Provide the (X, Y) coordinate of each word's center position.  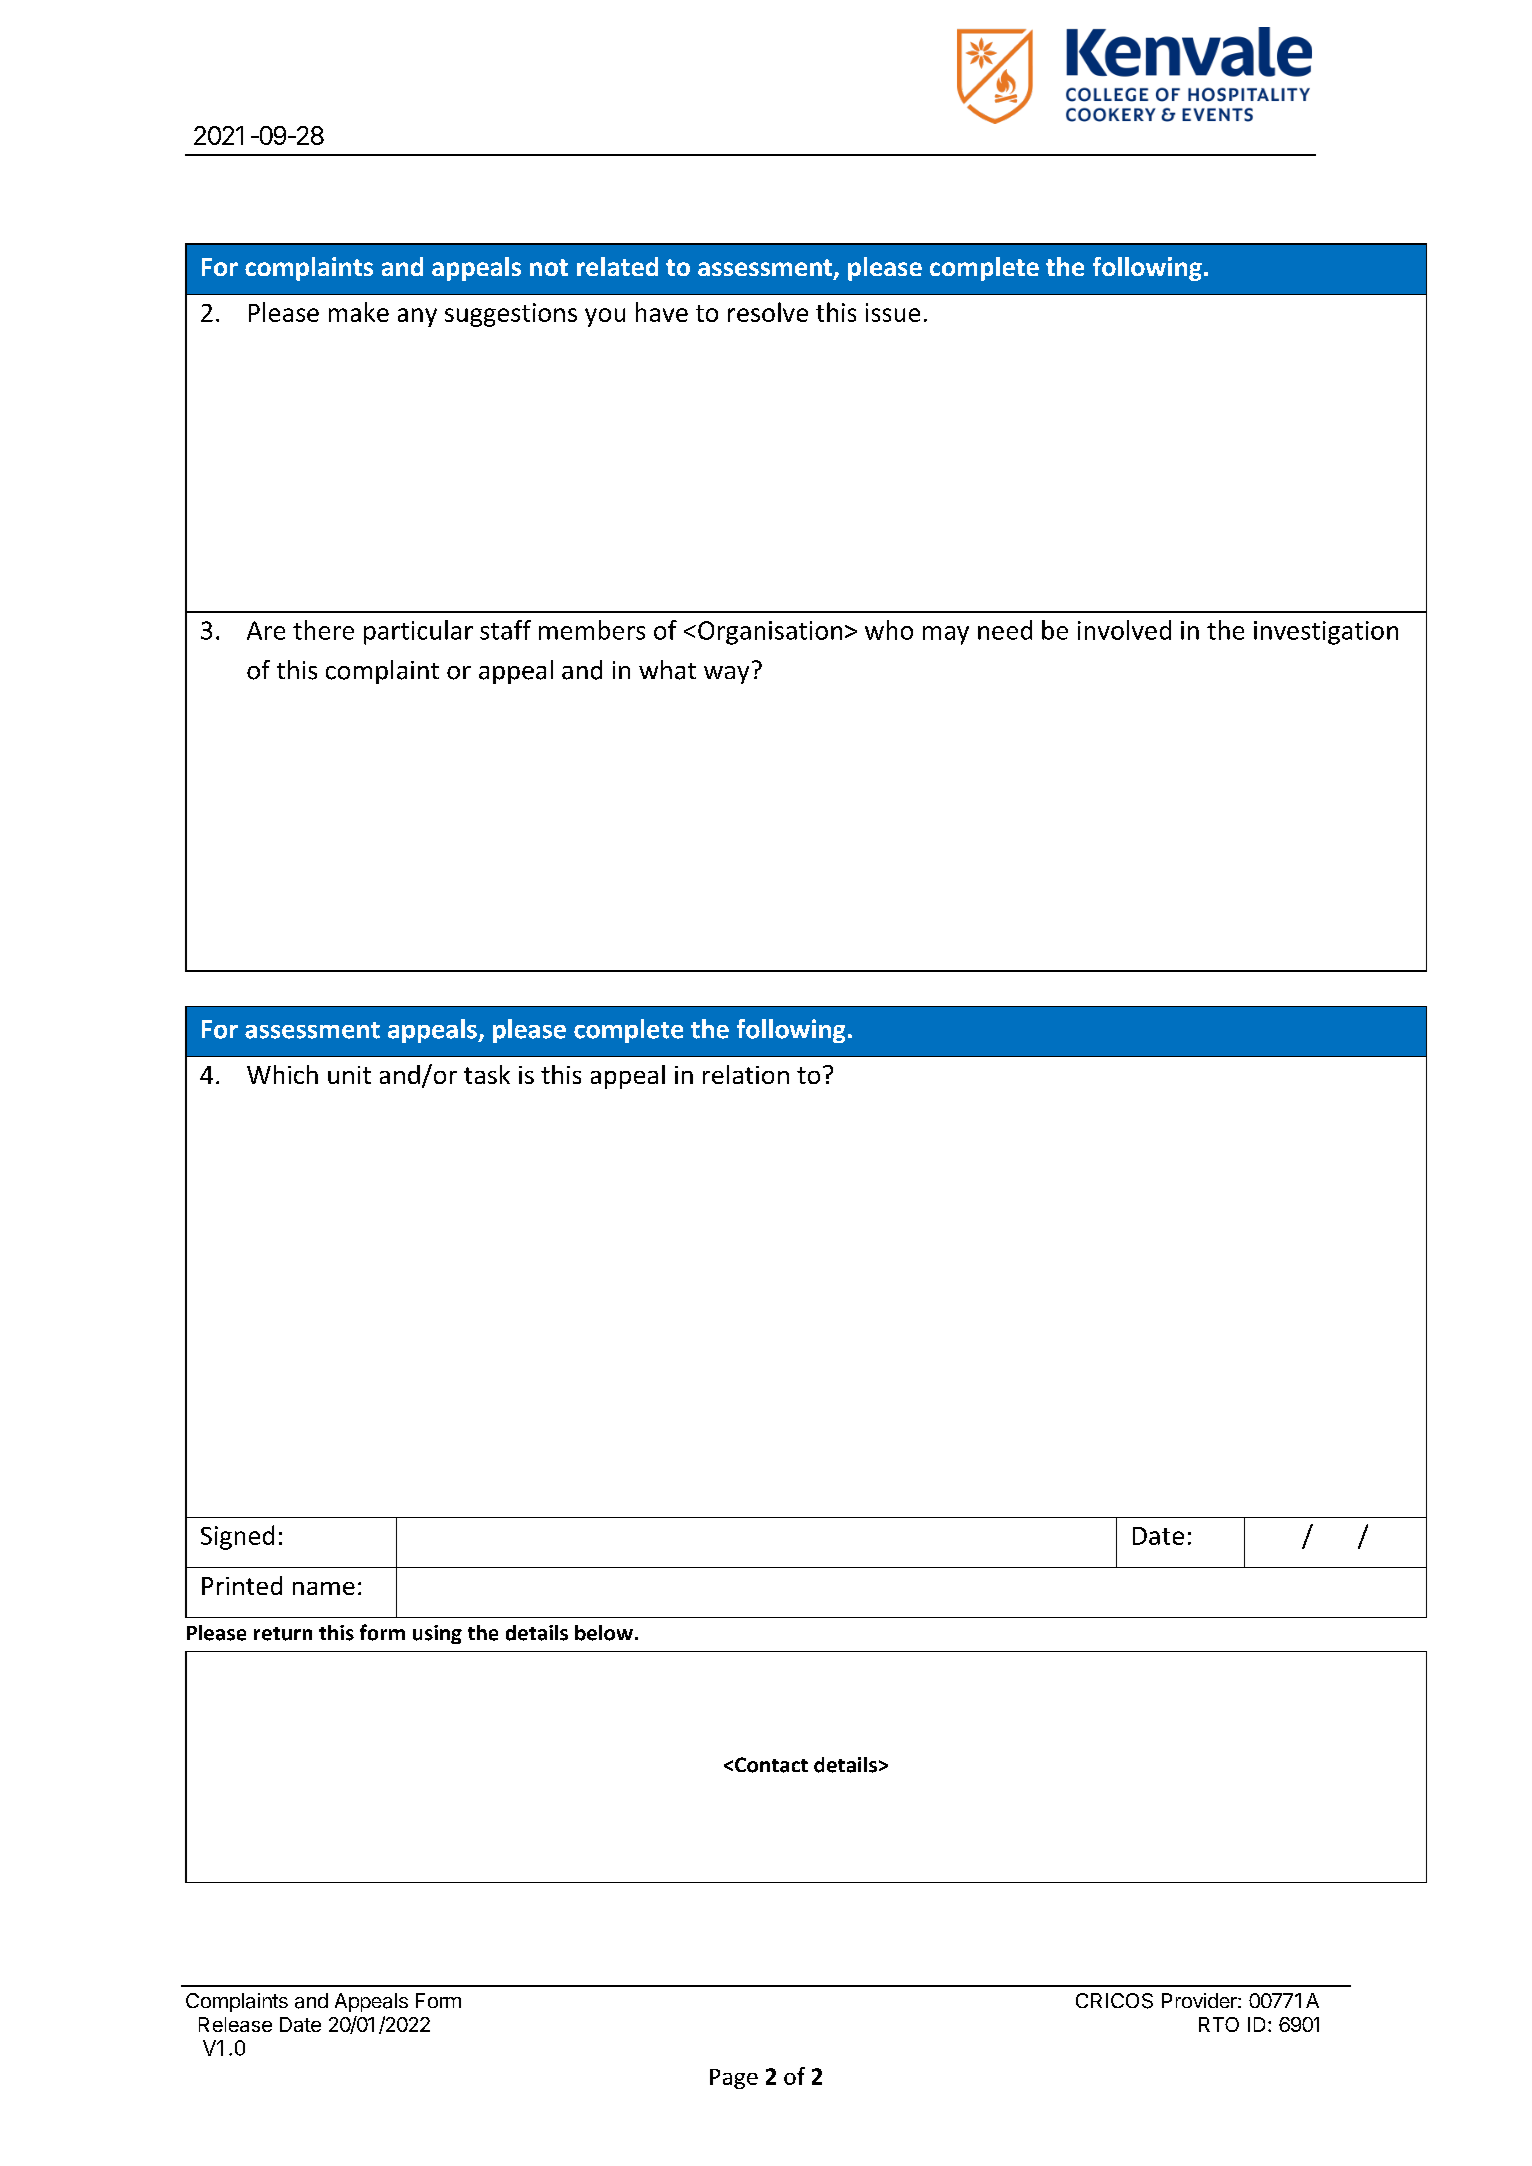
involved (1124, 630)
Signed (237, 1537)
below (604, 1633)
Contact (771, 1765)
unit (349, 1075)
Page (734, 2079)
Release (235, 2024)
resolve (768, 312)
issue (893, 312)
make (359, 312)
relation (746, 1074)
